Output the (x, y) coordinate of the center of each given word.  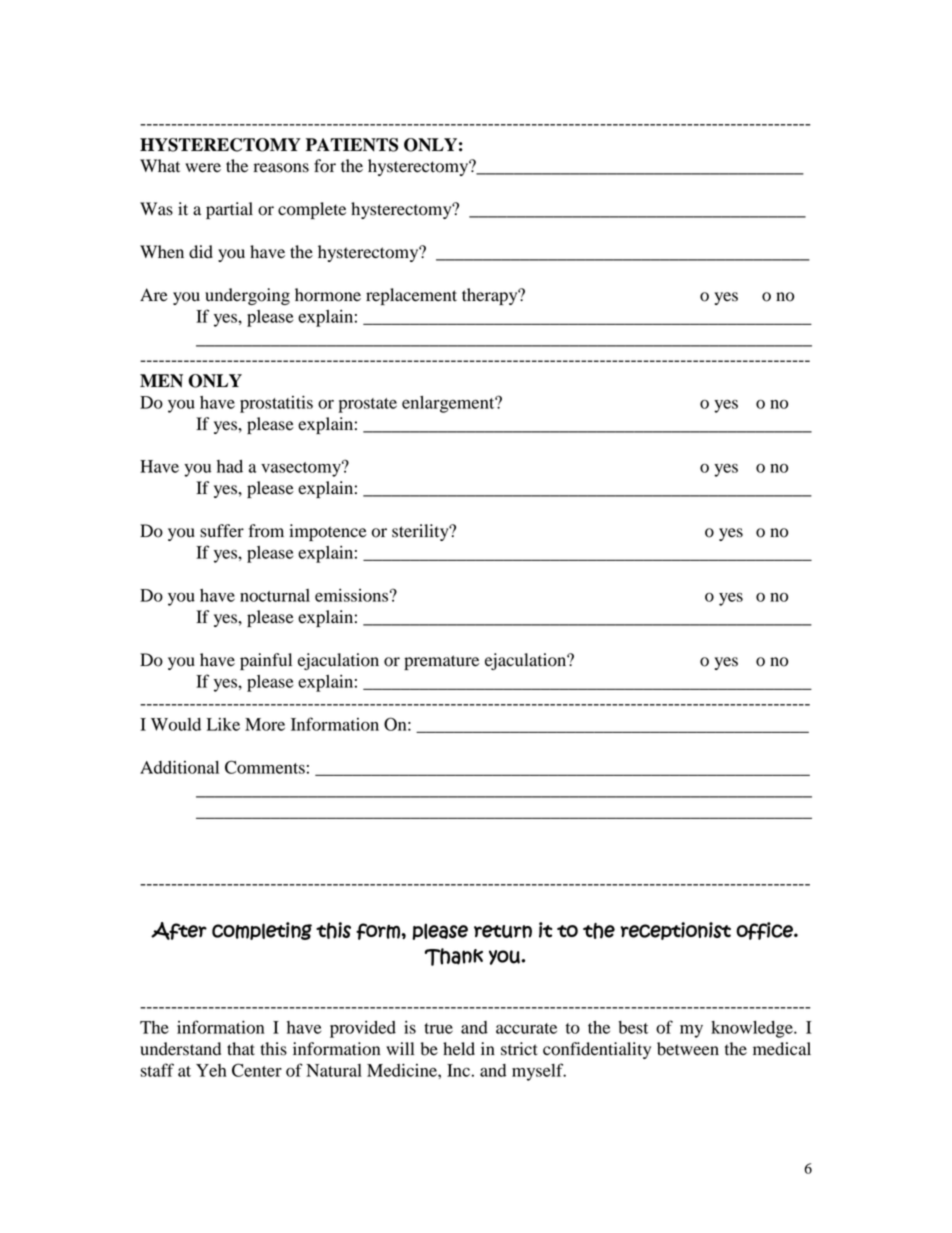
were (203, 168)
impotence (328, 532)
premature (441, 662)
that (241, 1048)
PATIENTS (352, 145)
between (688, 1049)
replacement (411, 296)
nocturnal (275, 595)
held (459, 1049)
